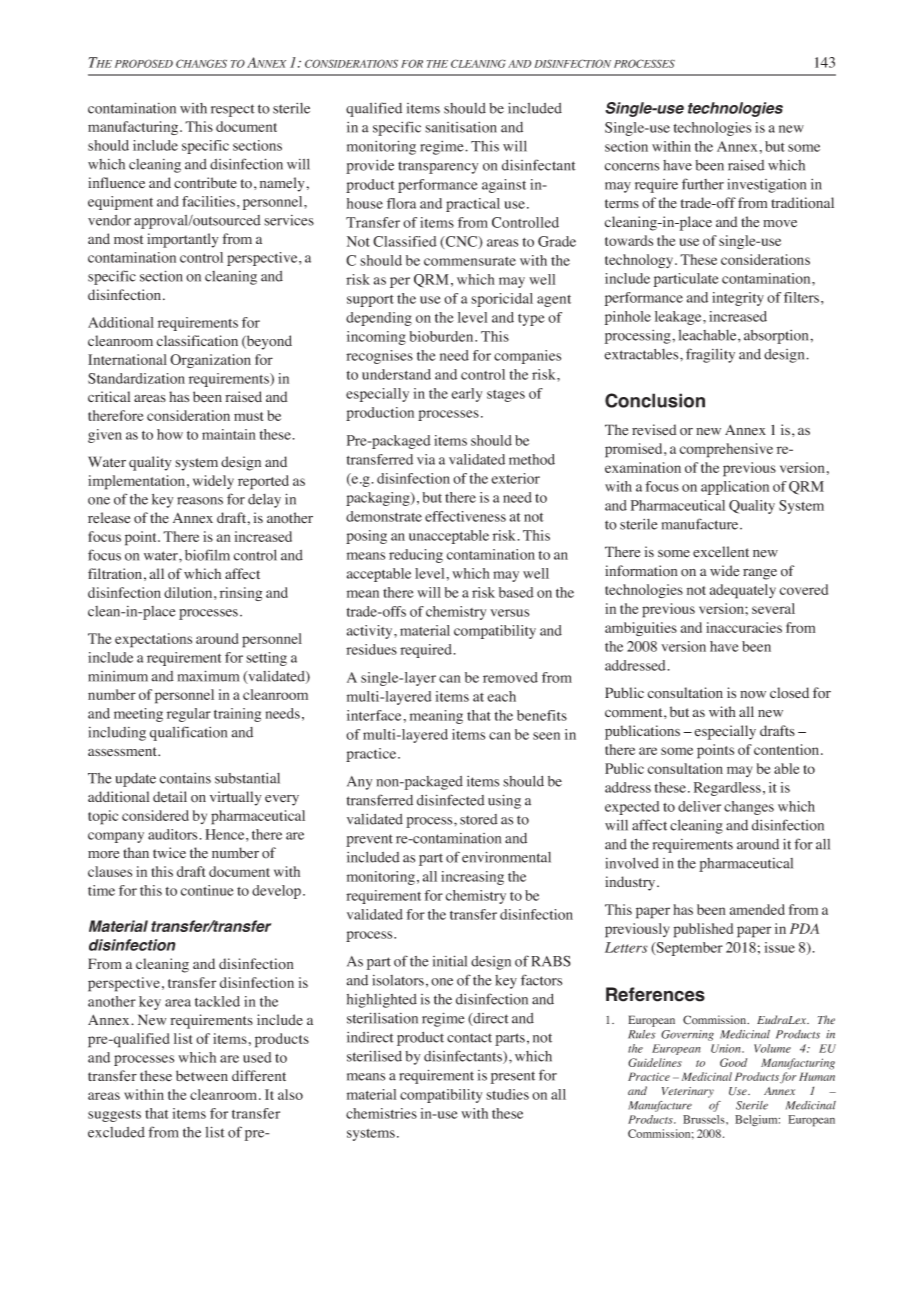 The width and height of the document is (924, 1308). What do you see at coordinates (233, 110) in the document?
I see `respect` at bounding box center [233, 110].
